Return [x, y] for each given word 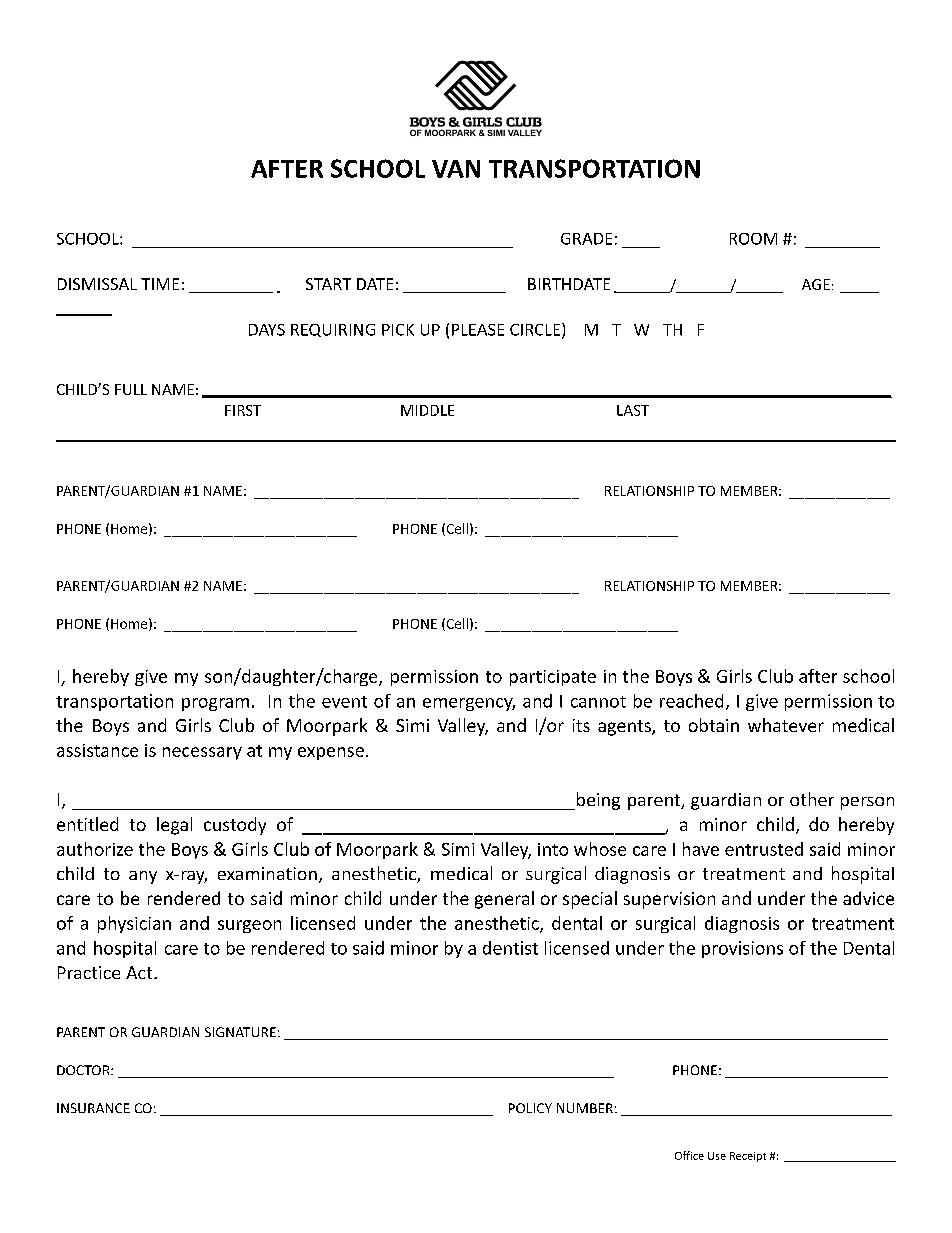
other [812, 799]
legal [174, 826]
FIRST [243, 410]
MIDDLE [427, 410]
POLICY [530, 1108]
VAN [456, 169]
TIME [160, 284]
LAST [633, 410]
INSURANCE [93, 1108]
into [553, 849]
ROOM [753, 239]
